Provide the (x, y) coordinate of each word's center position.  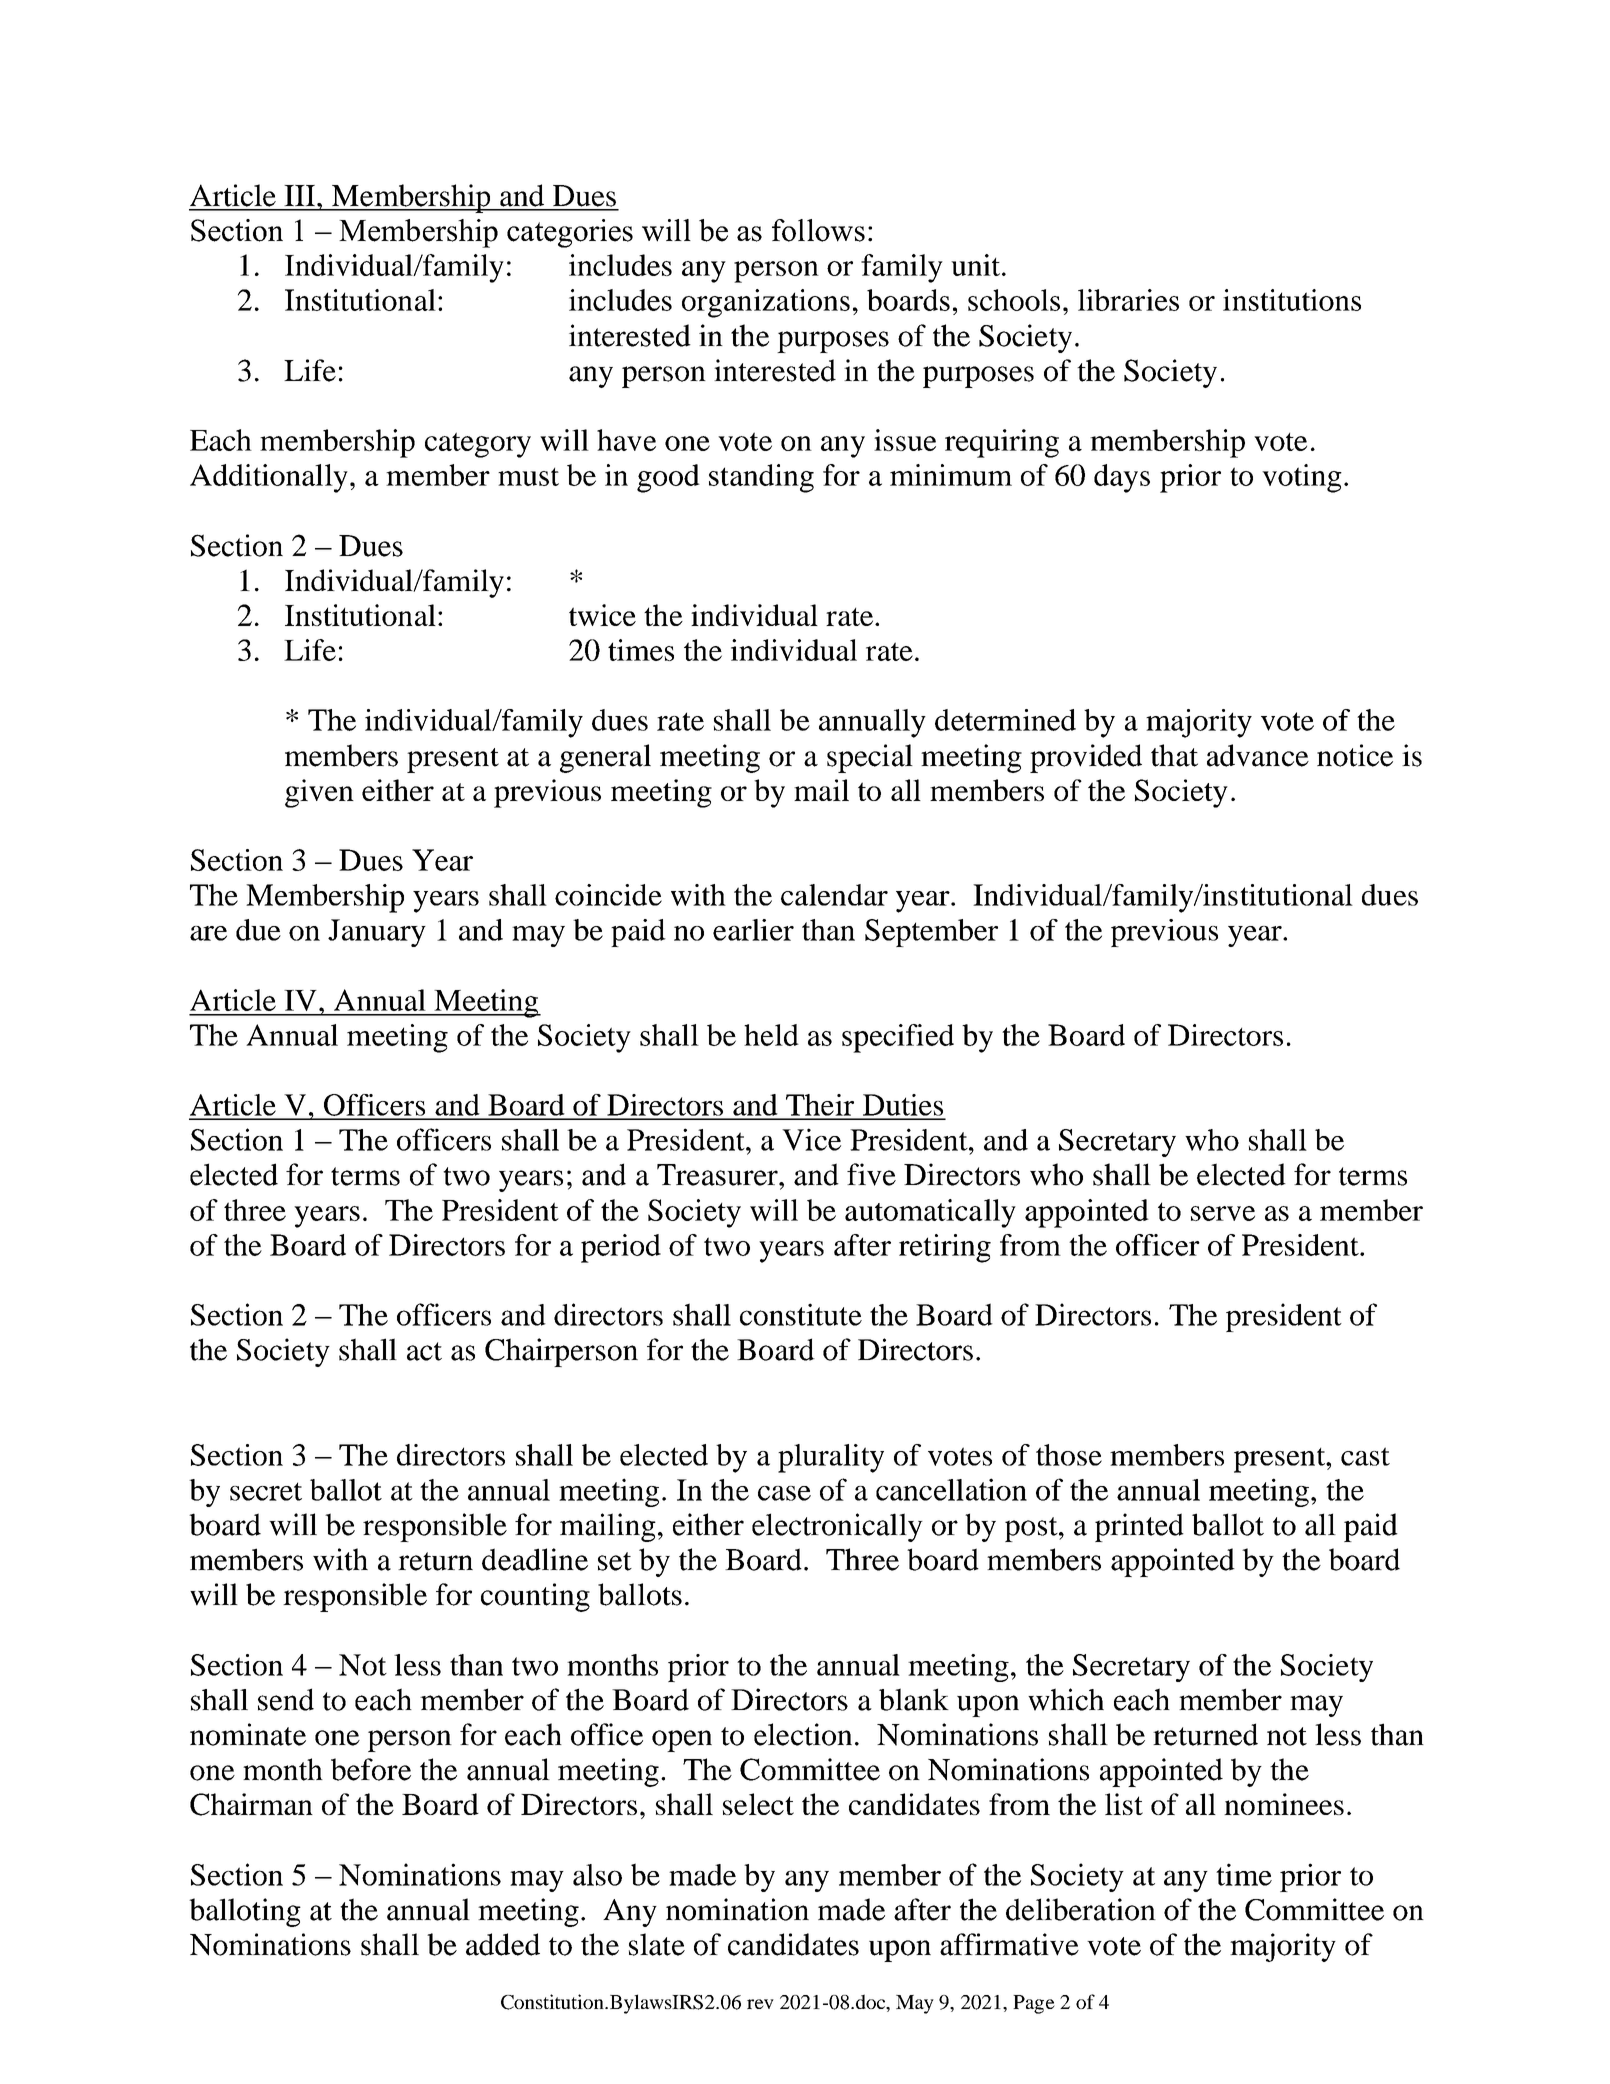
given (319, 793)
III (301, 195)
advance (1258, 755)
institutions (1292, 300)
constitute (801, 1314)
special (870, 758)
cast (1365, 1456)
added (503, 1944)
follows (818, 230)
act (424, 1351)
